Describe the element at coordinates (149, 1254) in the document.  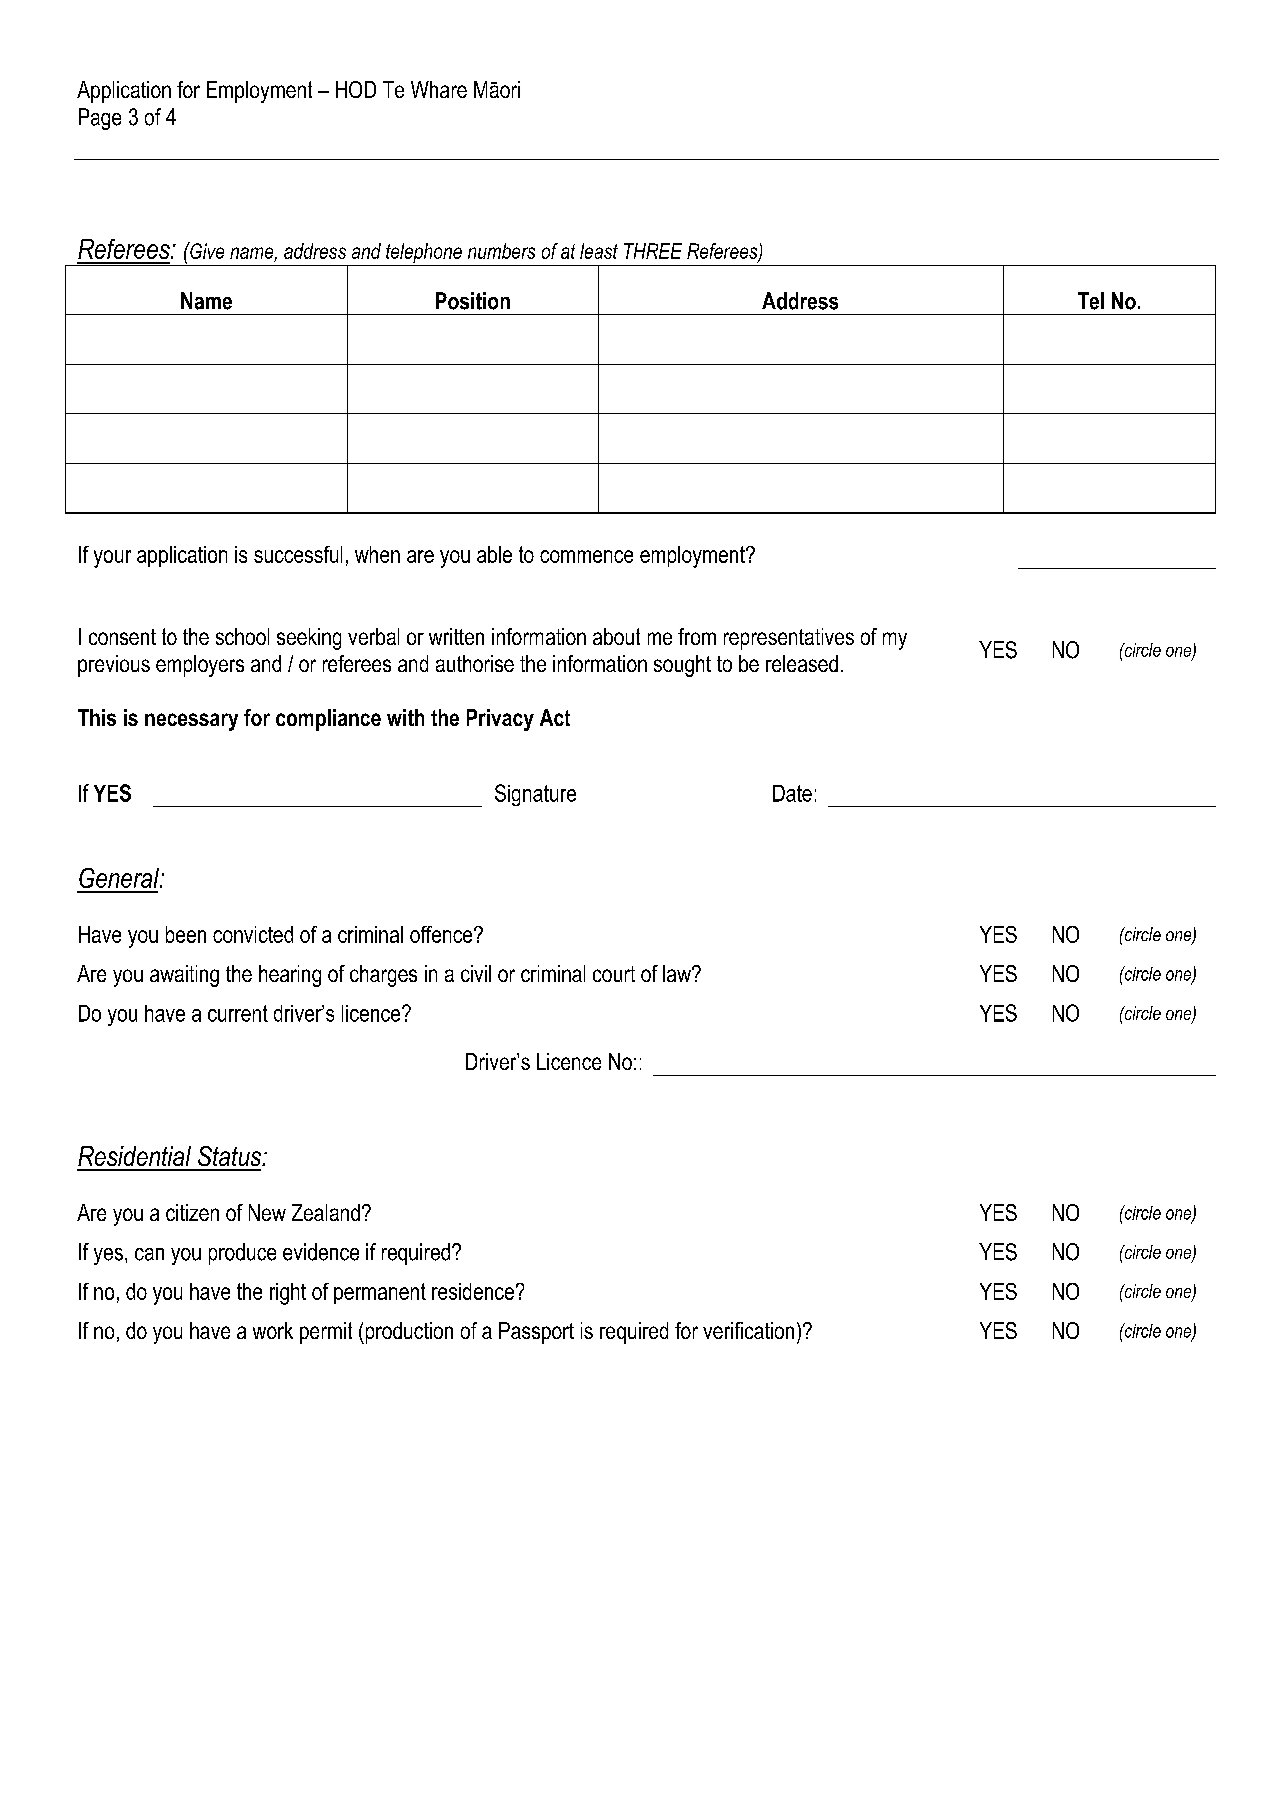
I see `can` at that location.
